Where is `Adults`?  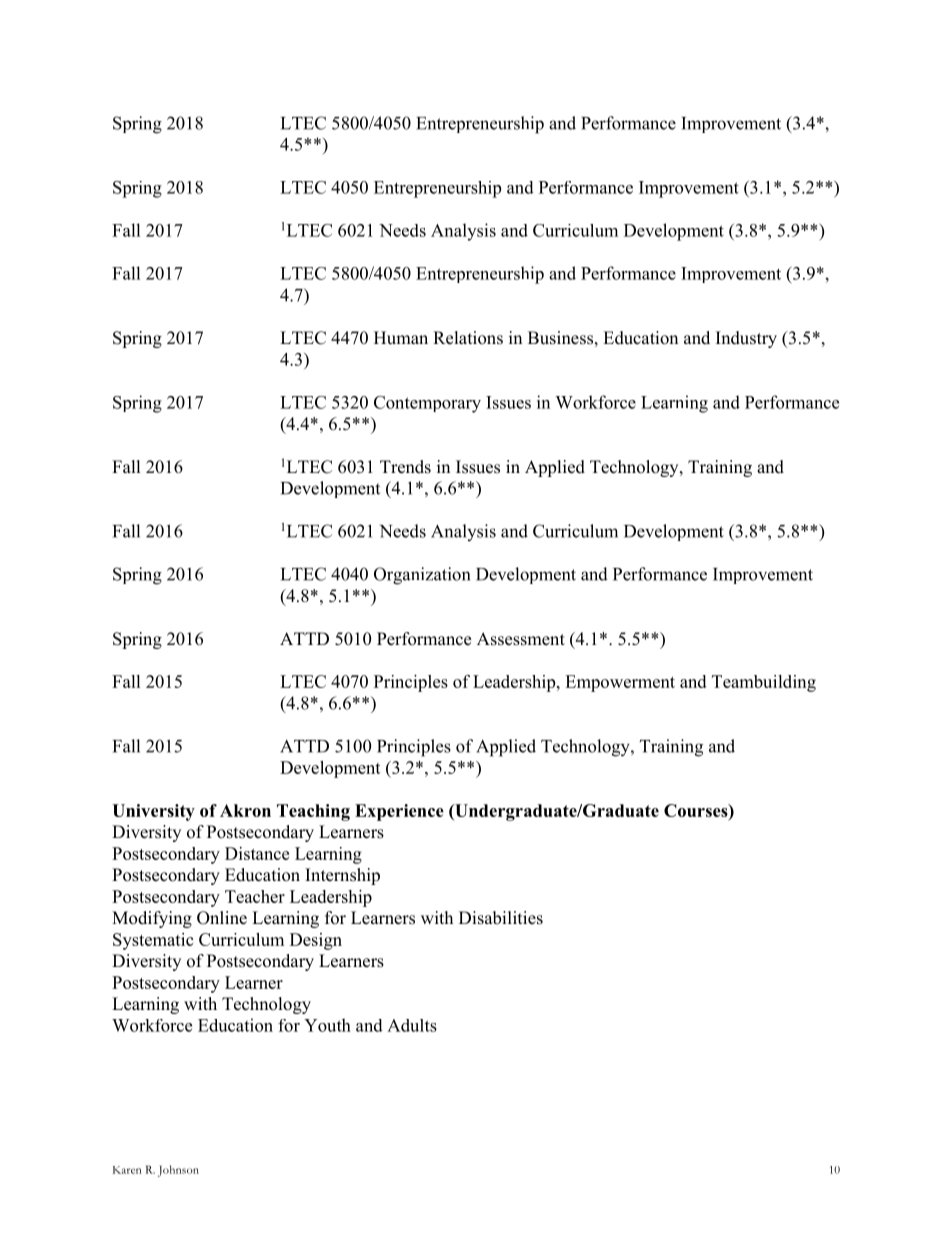 Adults is located at coordinates (412, 1025).
